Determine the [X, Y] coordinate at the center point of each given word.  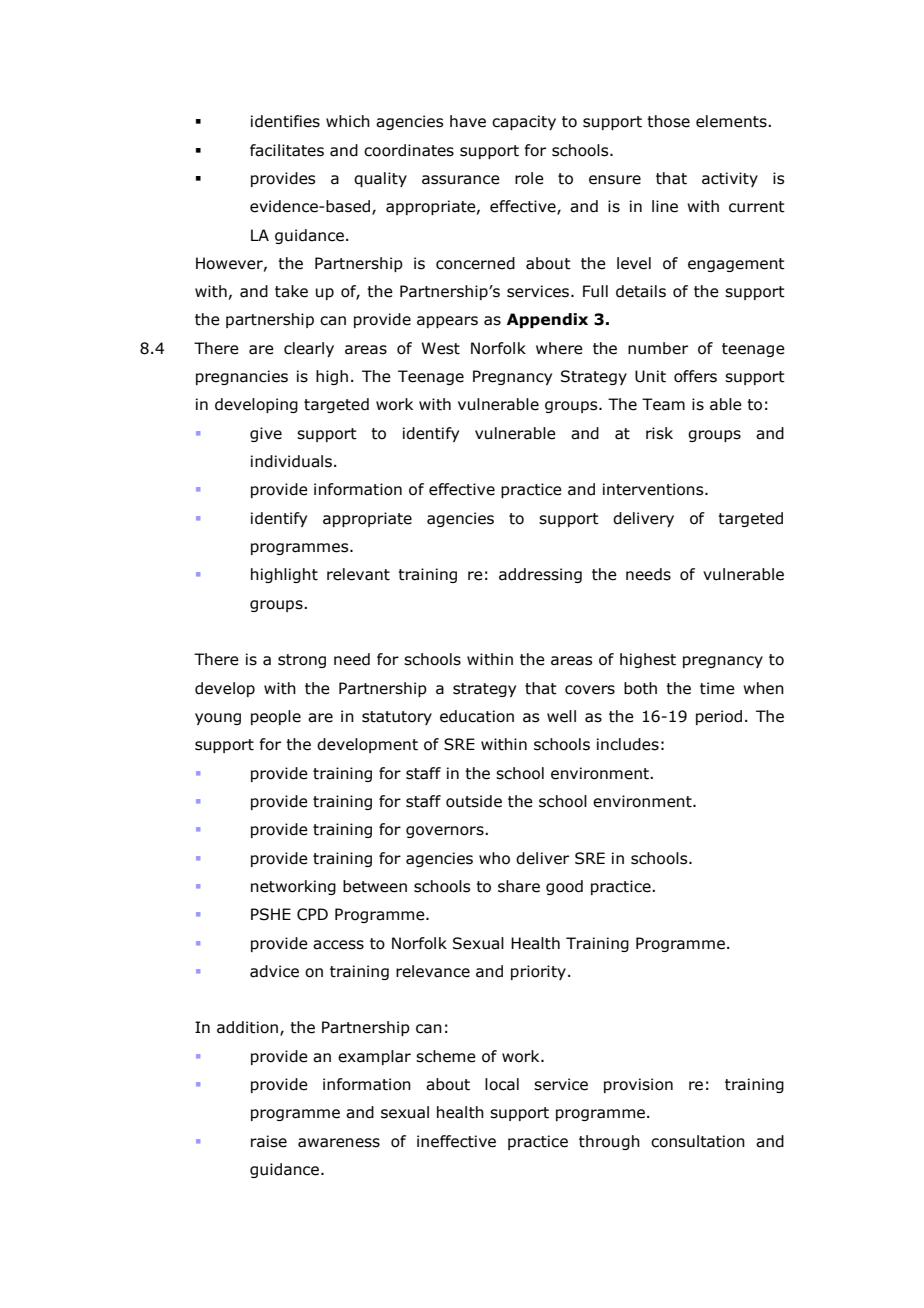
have [468, 121]
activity [730, 179]
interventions [654, 489]
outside [474, 801]
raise [269, 1141]
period [719, 717]
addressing [540, 575]
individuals [293, 461]
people [276, 717]
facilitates [287, 150]
